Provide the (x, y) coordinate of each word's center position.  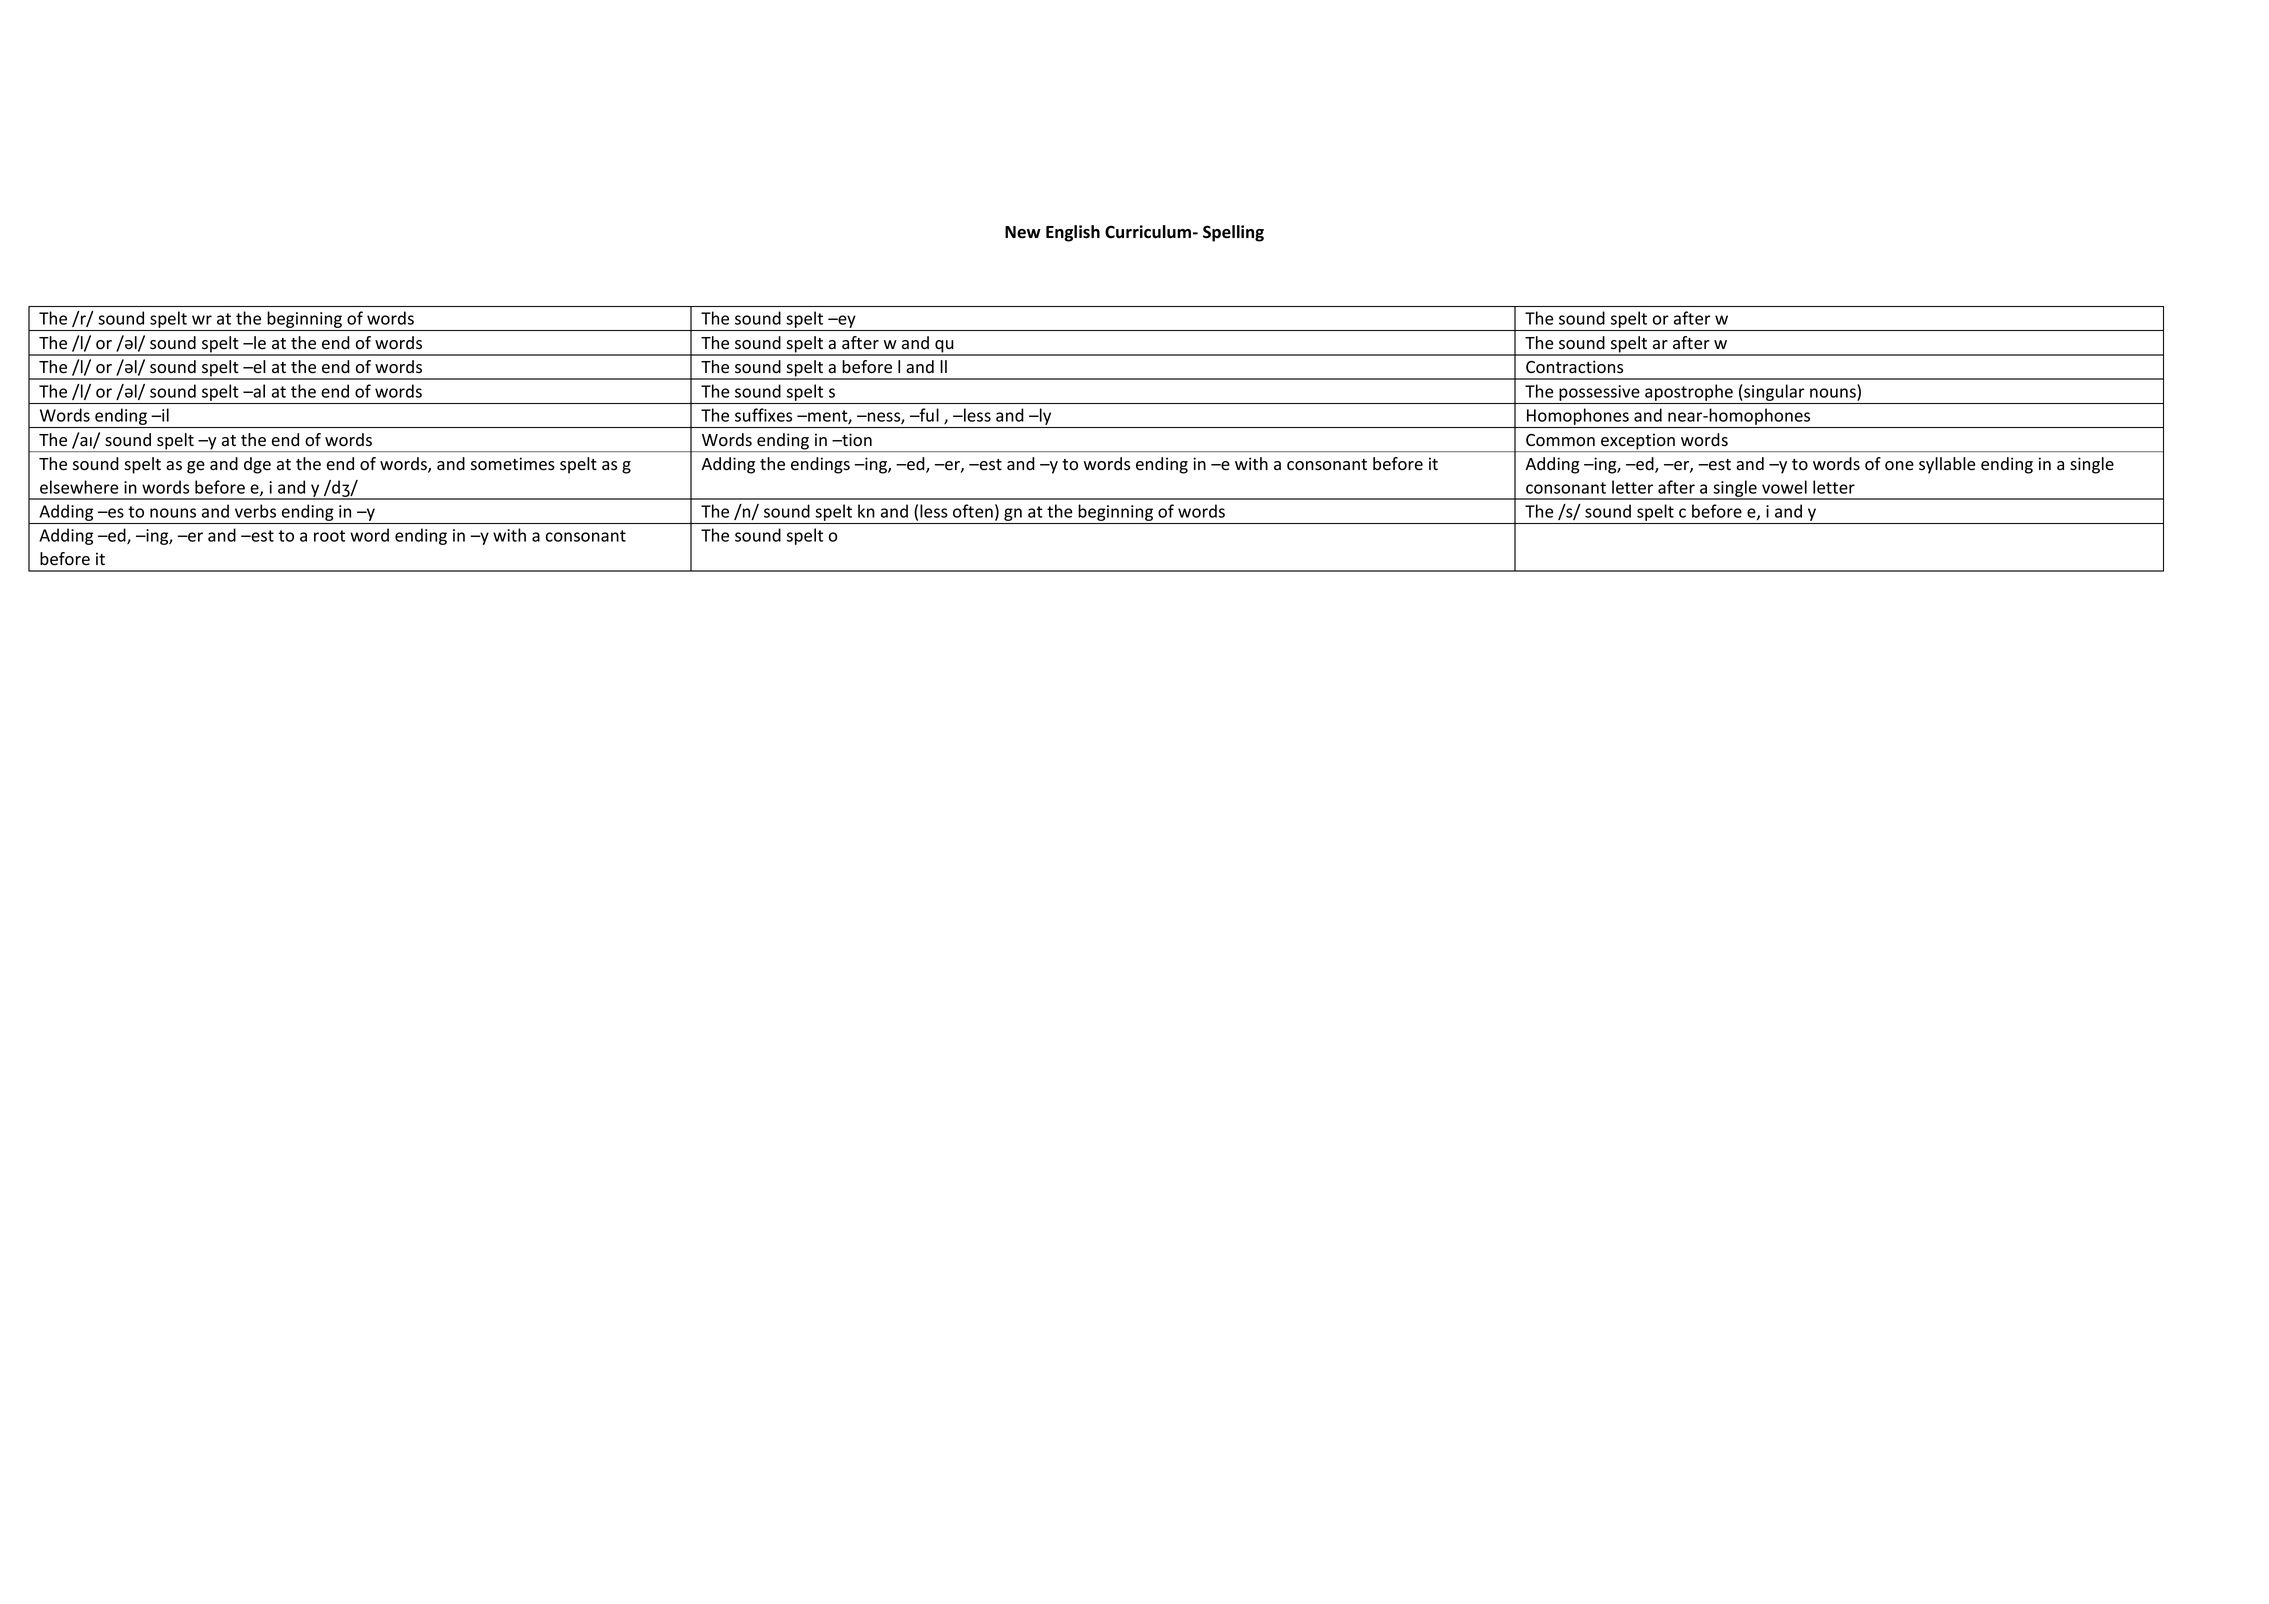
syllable (1947, 465)
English (1073, 233)
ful (928, 415)
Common (1560, 440)
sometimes (513, 464)
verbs (255, 511)
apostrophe (1689, 392)
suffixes (763, 415)
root (329, 536)
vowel (1784, 487)
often (973, 511)
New (1023, 232)
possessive (1599, 393)
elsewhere (79, 487)
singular (1774, 392)
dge (257, 465)
